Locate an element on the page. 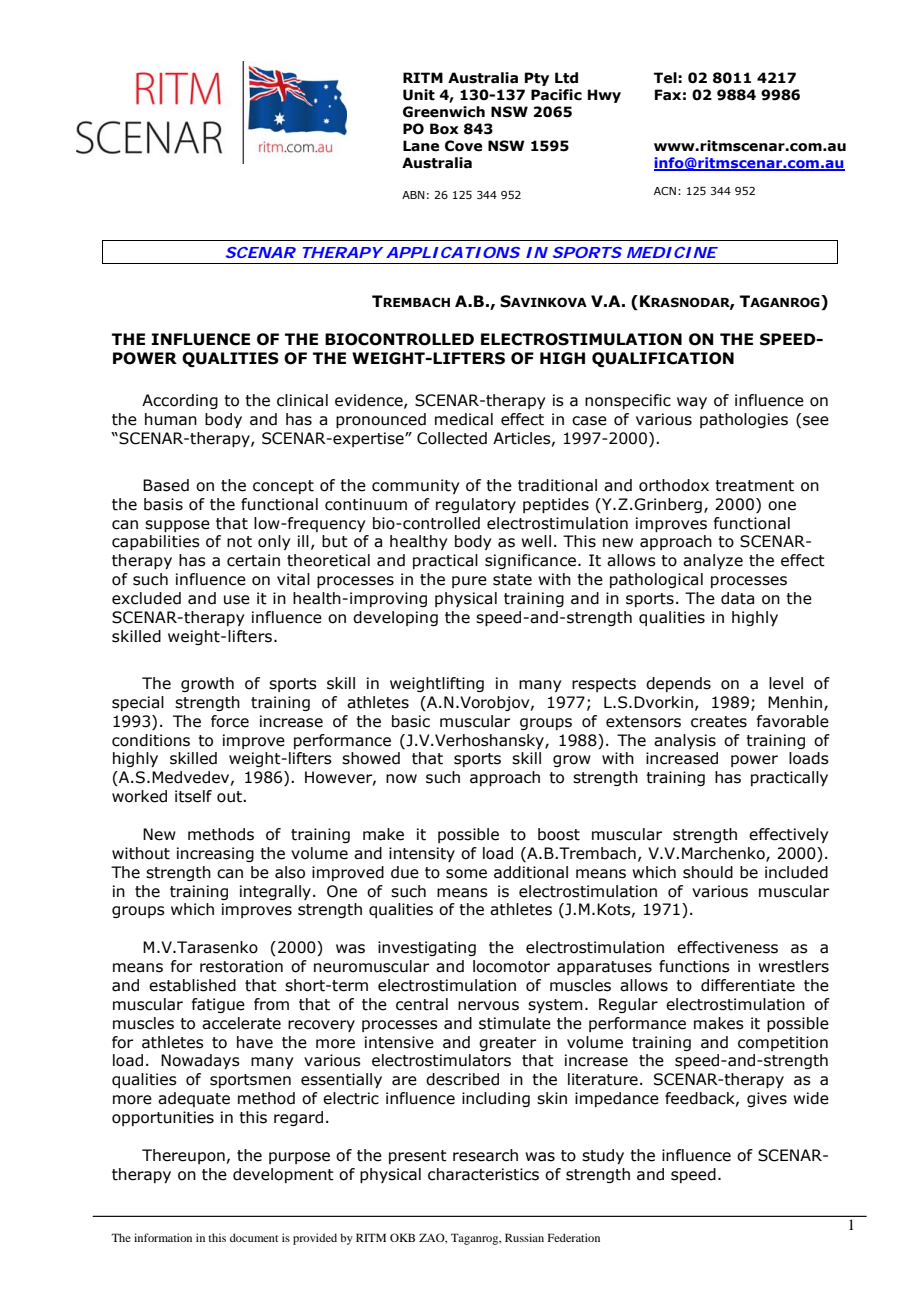 The image size is (924, 1308). Greenwich is located at coordinates (444, 112).
